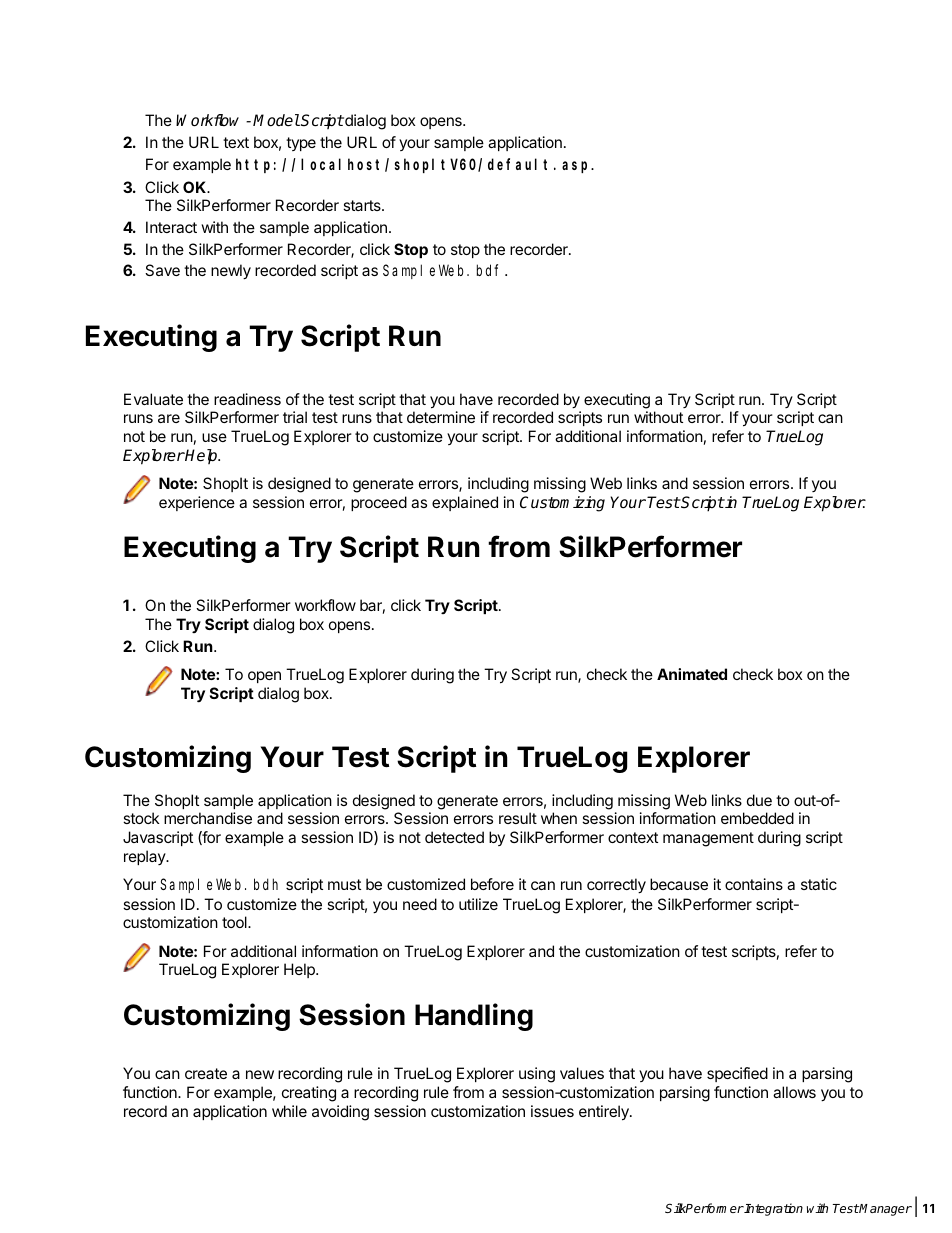 This screenshot has height=1233, width=952. What do you see at coordinates (759, 800) in the screenshot?
I see `due` at bounding box center [759, 800].
